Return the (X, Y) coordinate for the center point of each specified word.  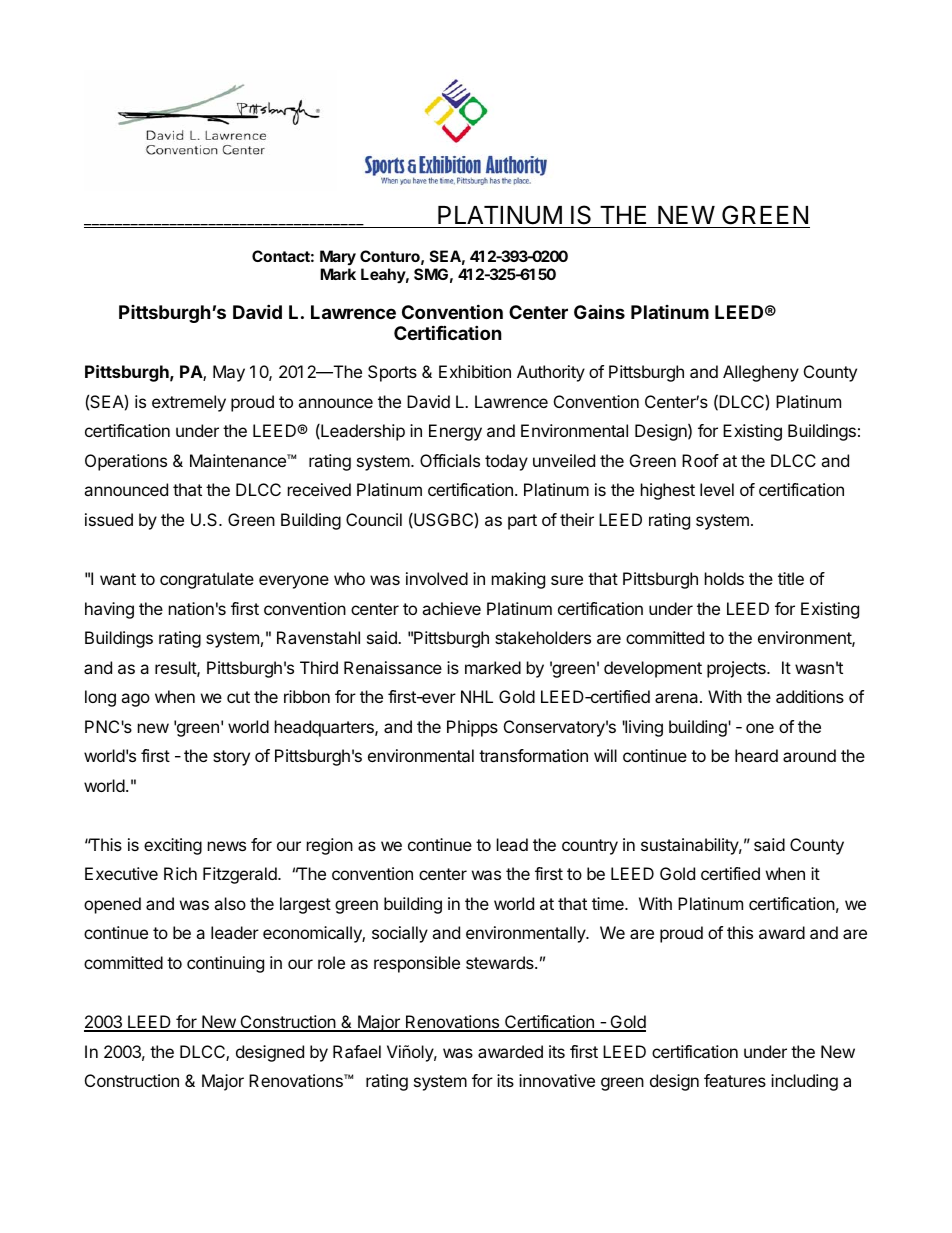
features (735, 1080)
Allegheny (761, 373)
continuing (225, 964)
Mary (338, 258)
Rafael (357, 1051)
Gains (599, 311)
